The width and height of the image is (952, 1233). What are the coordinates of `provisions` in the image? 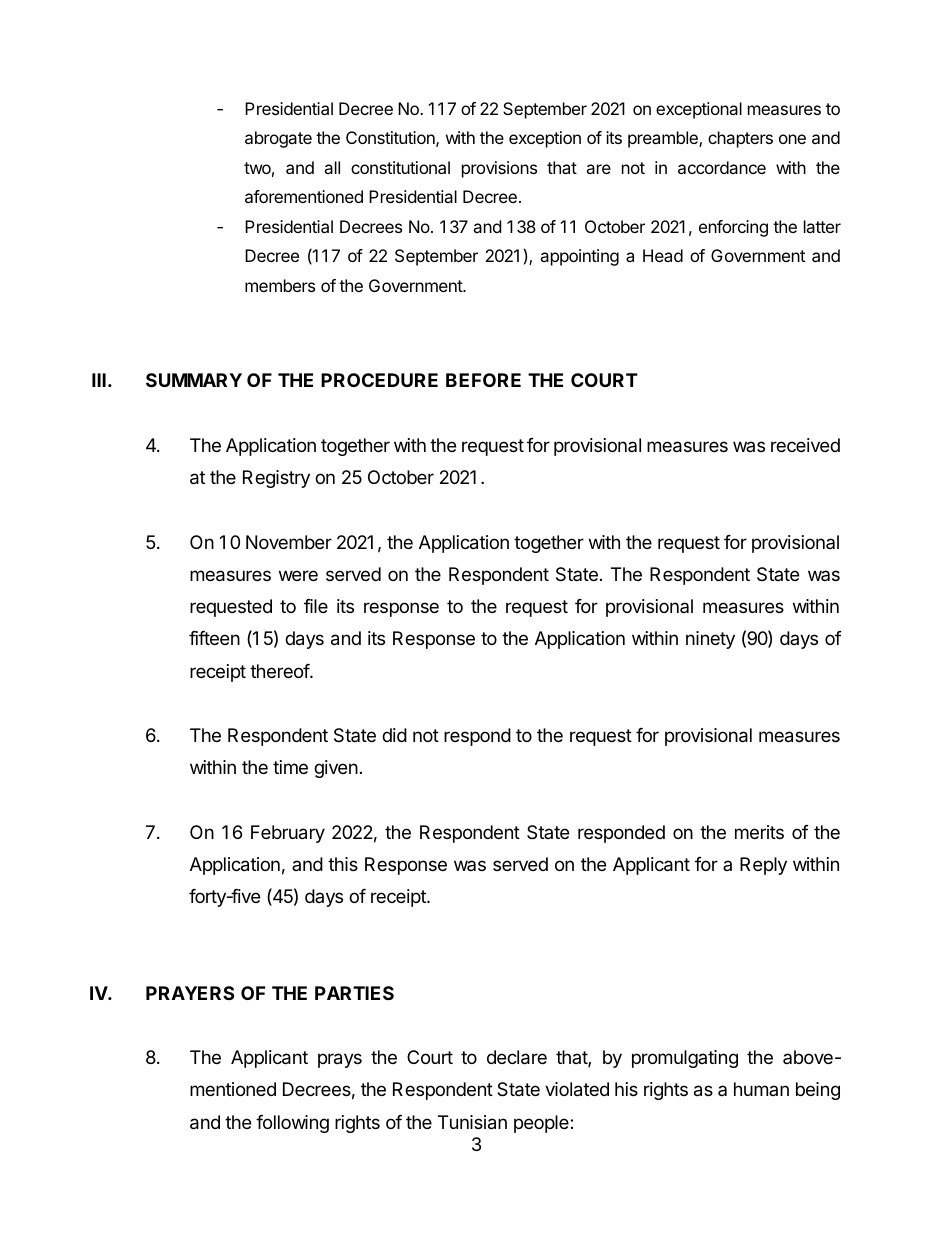 It's located at (499, 169).
